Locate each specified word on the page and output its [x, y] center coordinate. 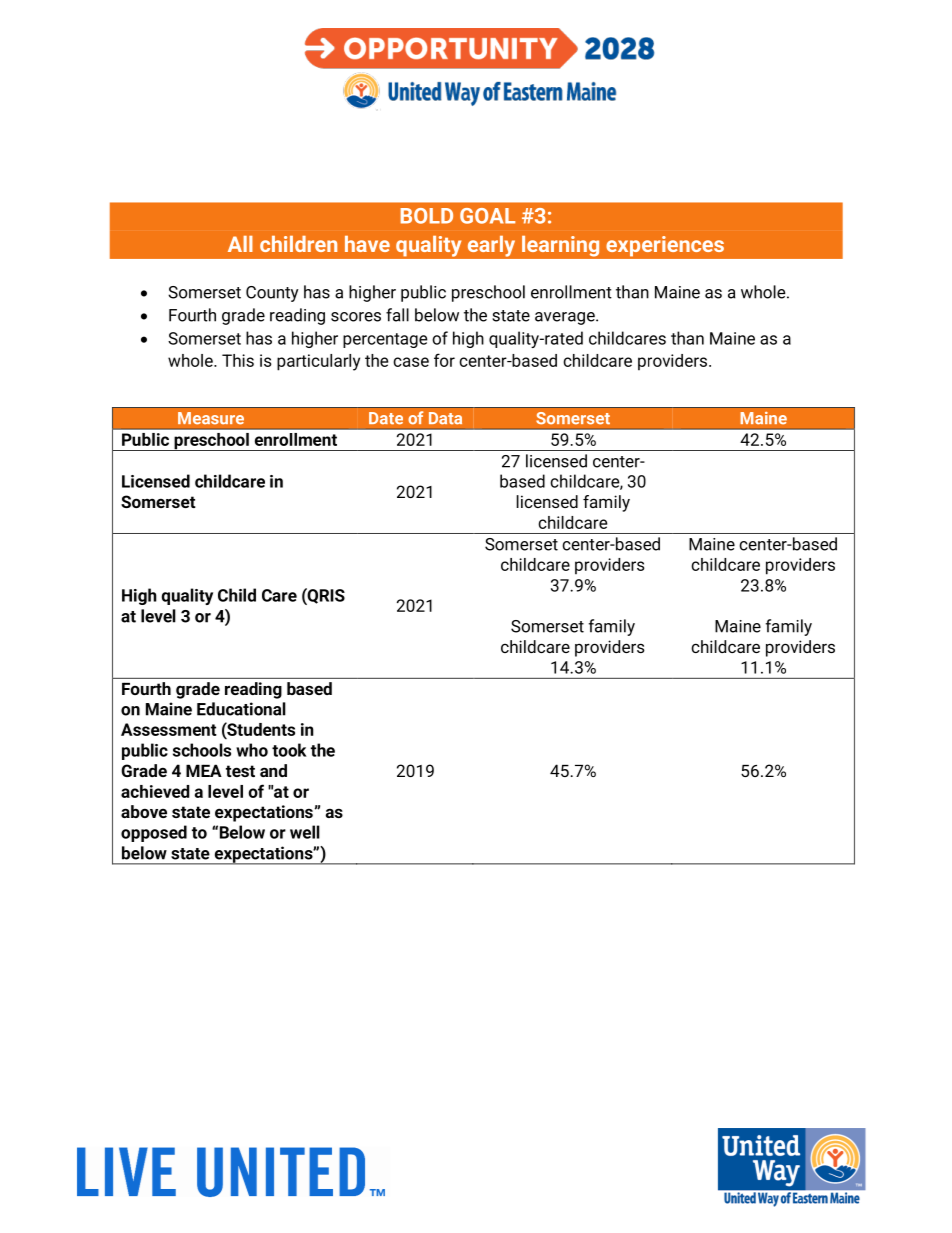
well [305, 832]
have [367, 244]
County [272, 294]
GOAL [487, 216]
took [289, 750]
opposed [154, 833]
